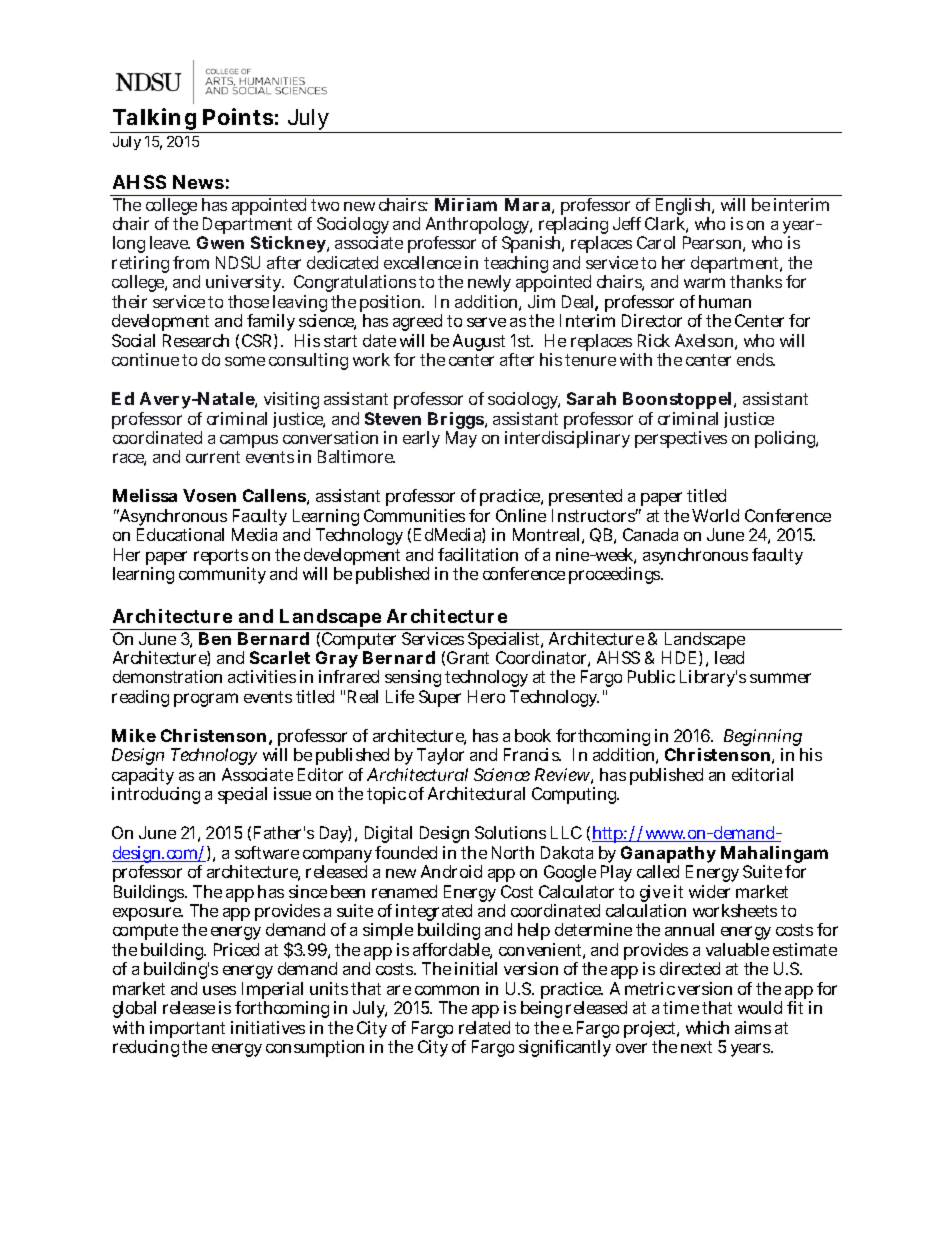 The image size is (952, 1233). I want to click on program, so click(206, 700).
